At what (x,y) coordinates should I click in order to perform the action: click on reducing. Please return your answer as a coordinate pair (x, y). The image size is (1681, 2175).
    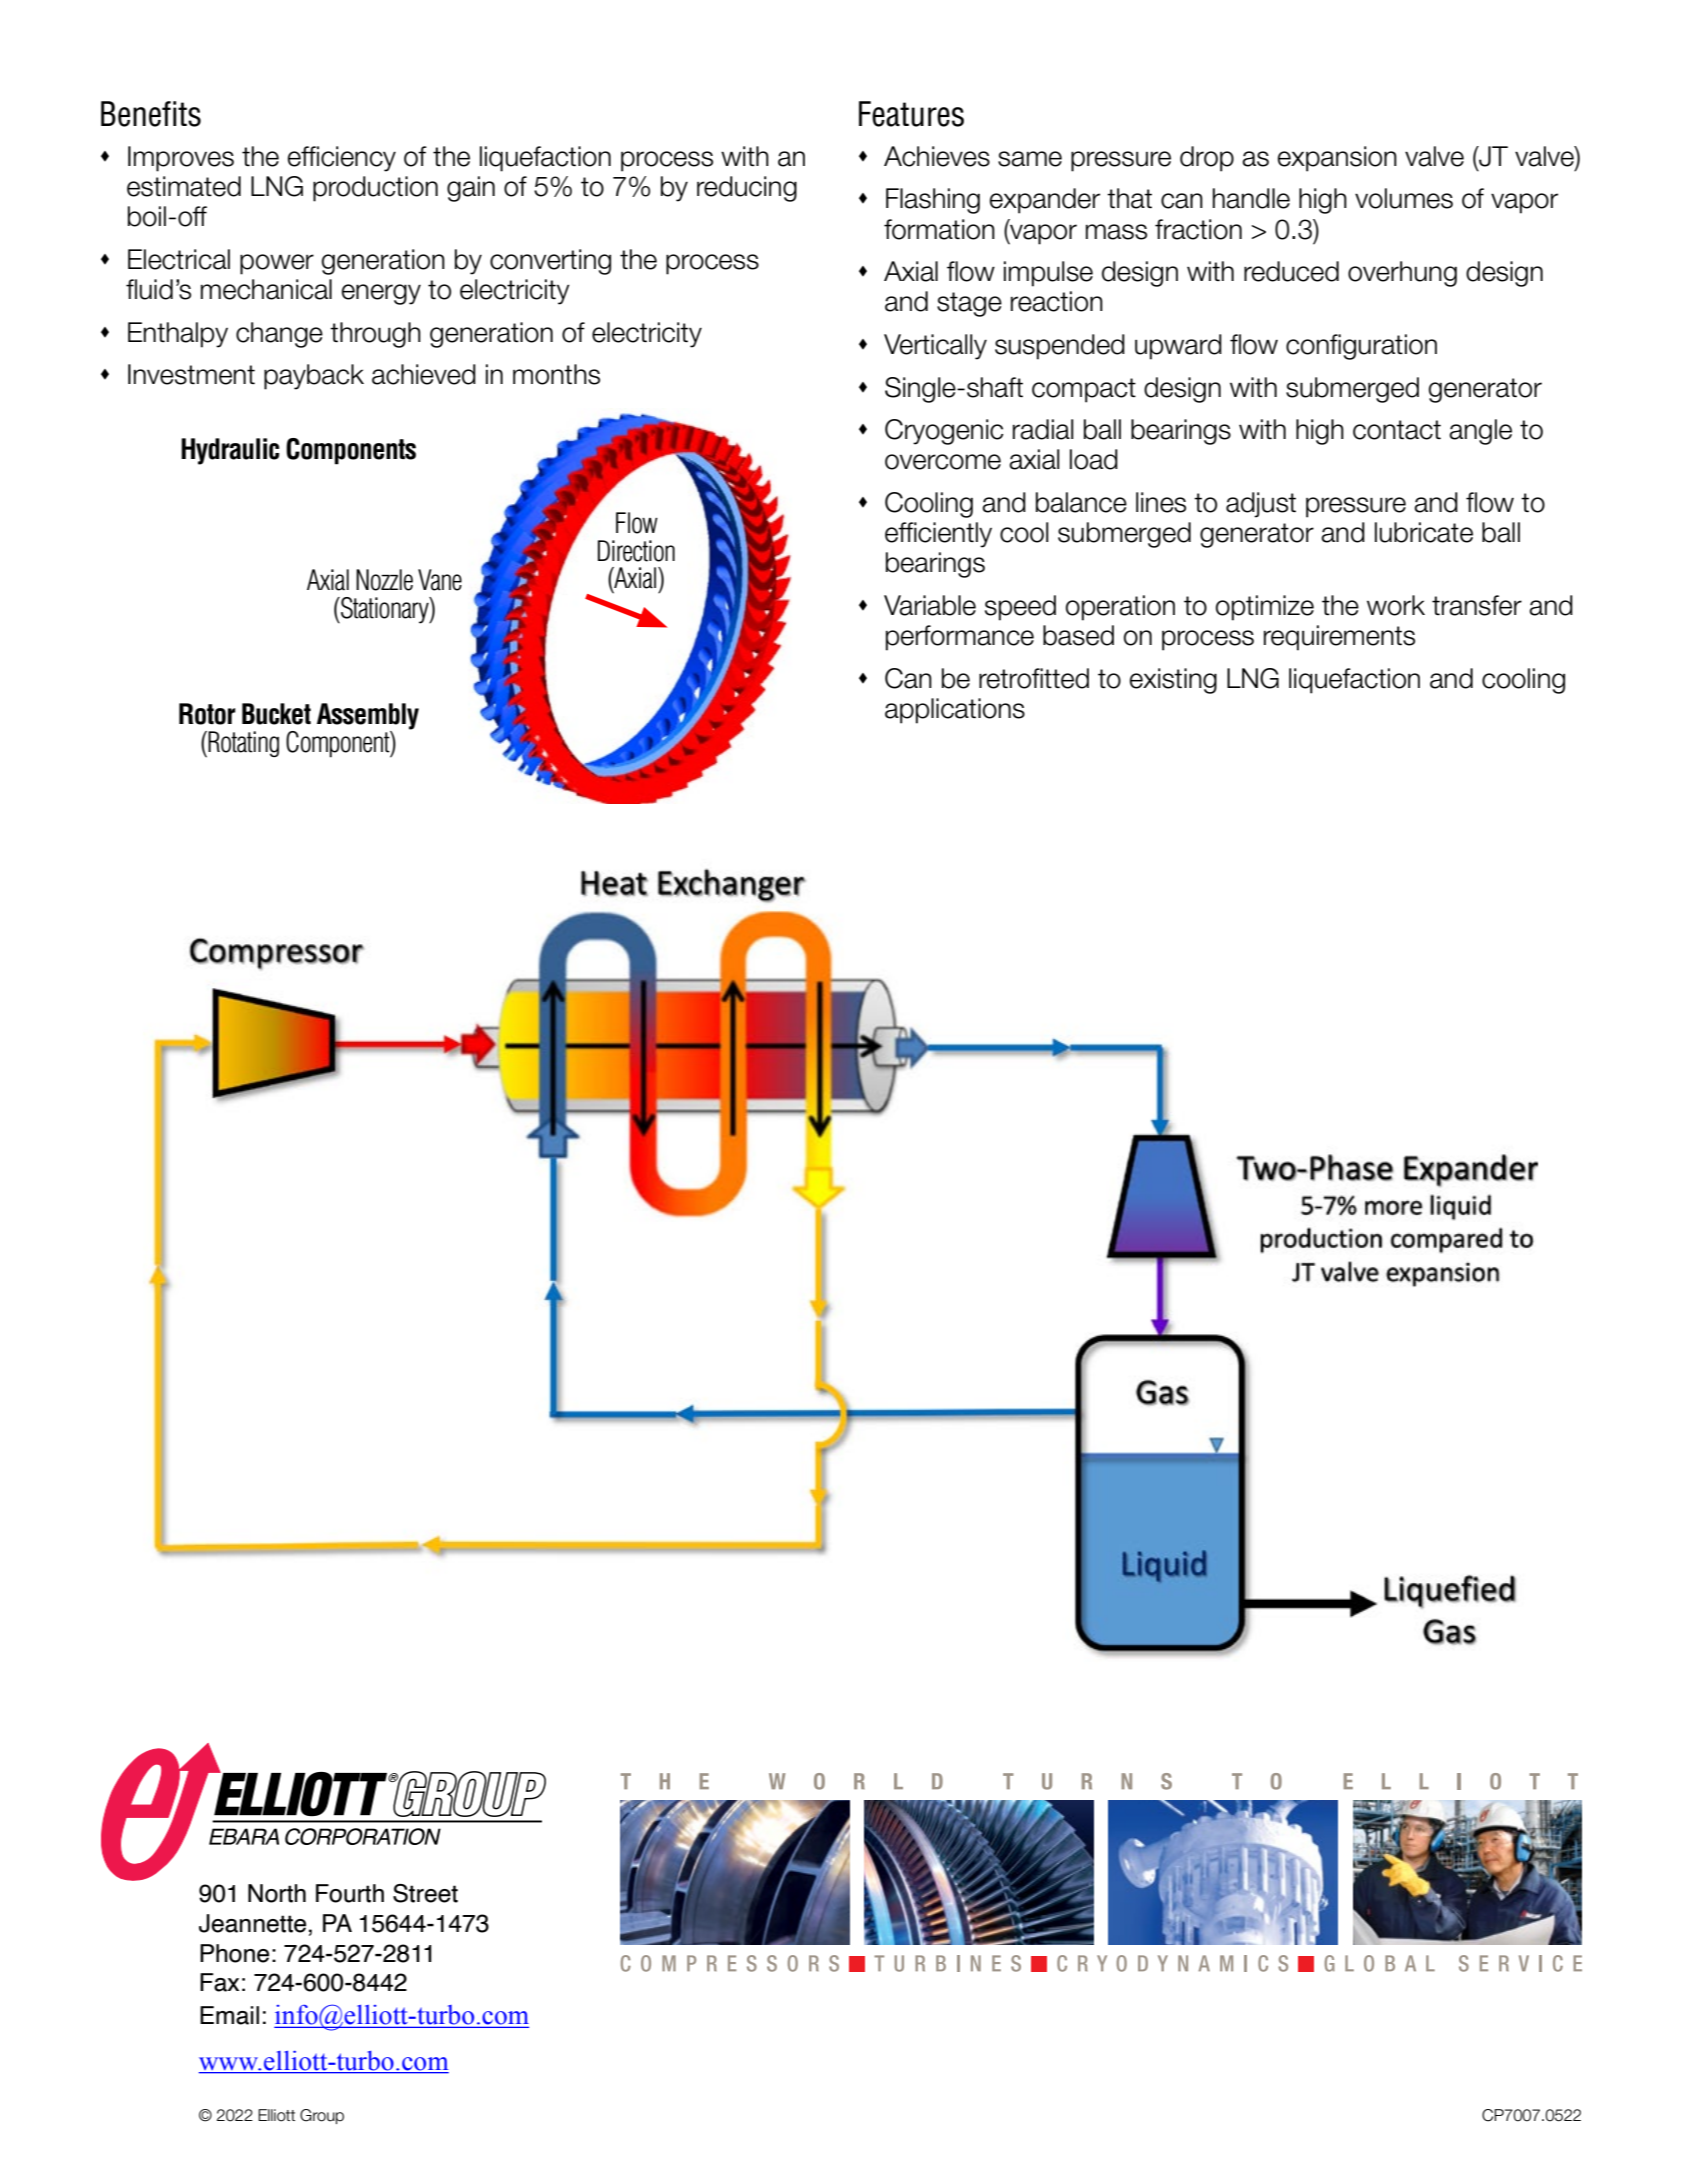
    Looking at the image, I should click on (747, 189).
